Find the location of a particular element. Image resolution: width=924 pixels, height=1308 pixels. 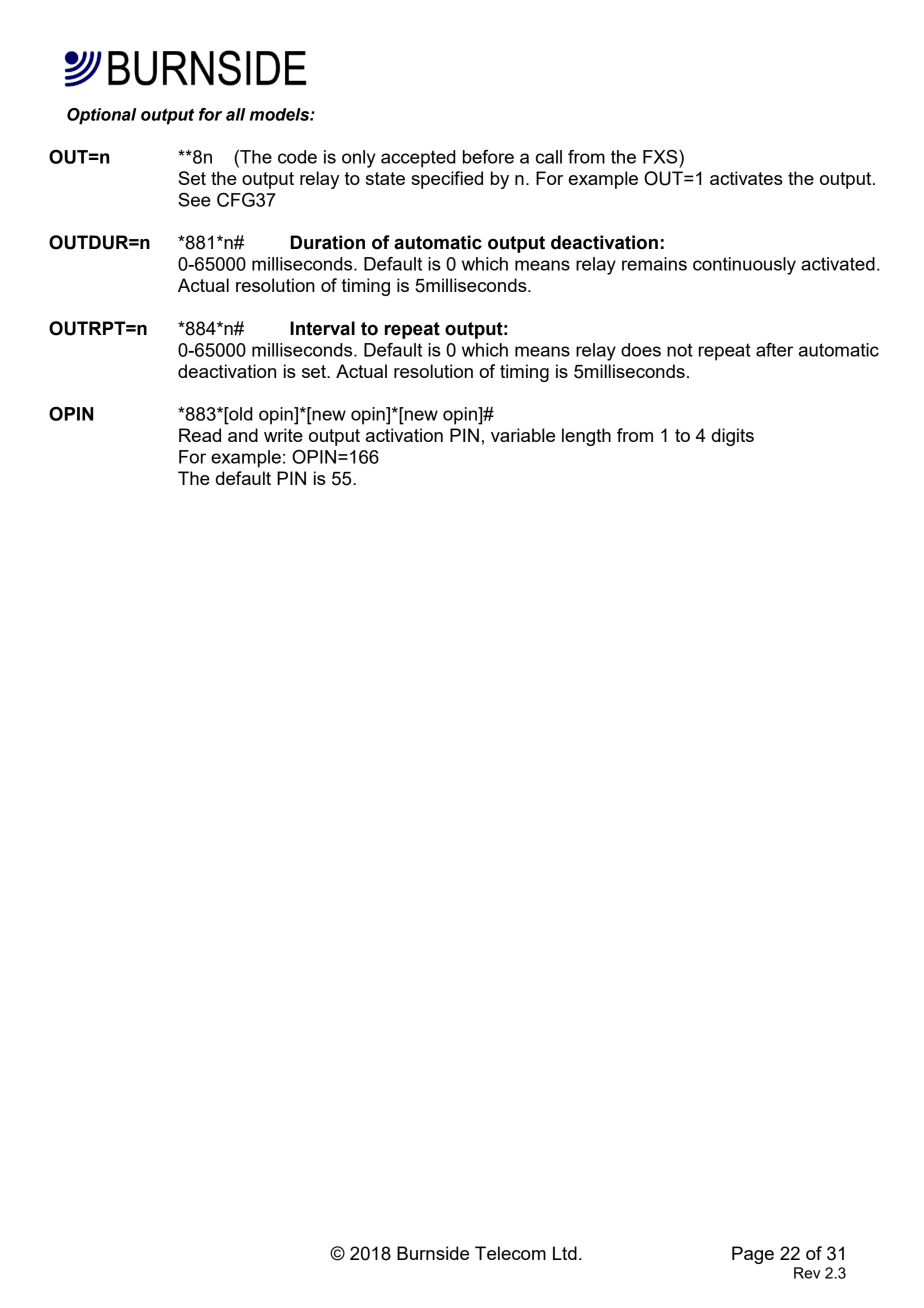

digits is located at coordinates (732, 437).
